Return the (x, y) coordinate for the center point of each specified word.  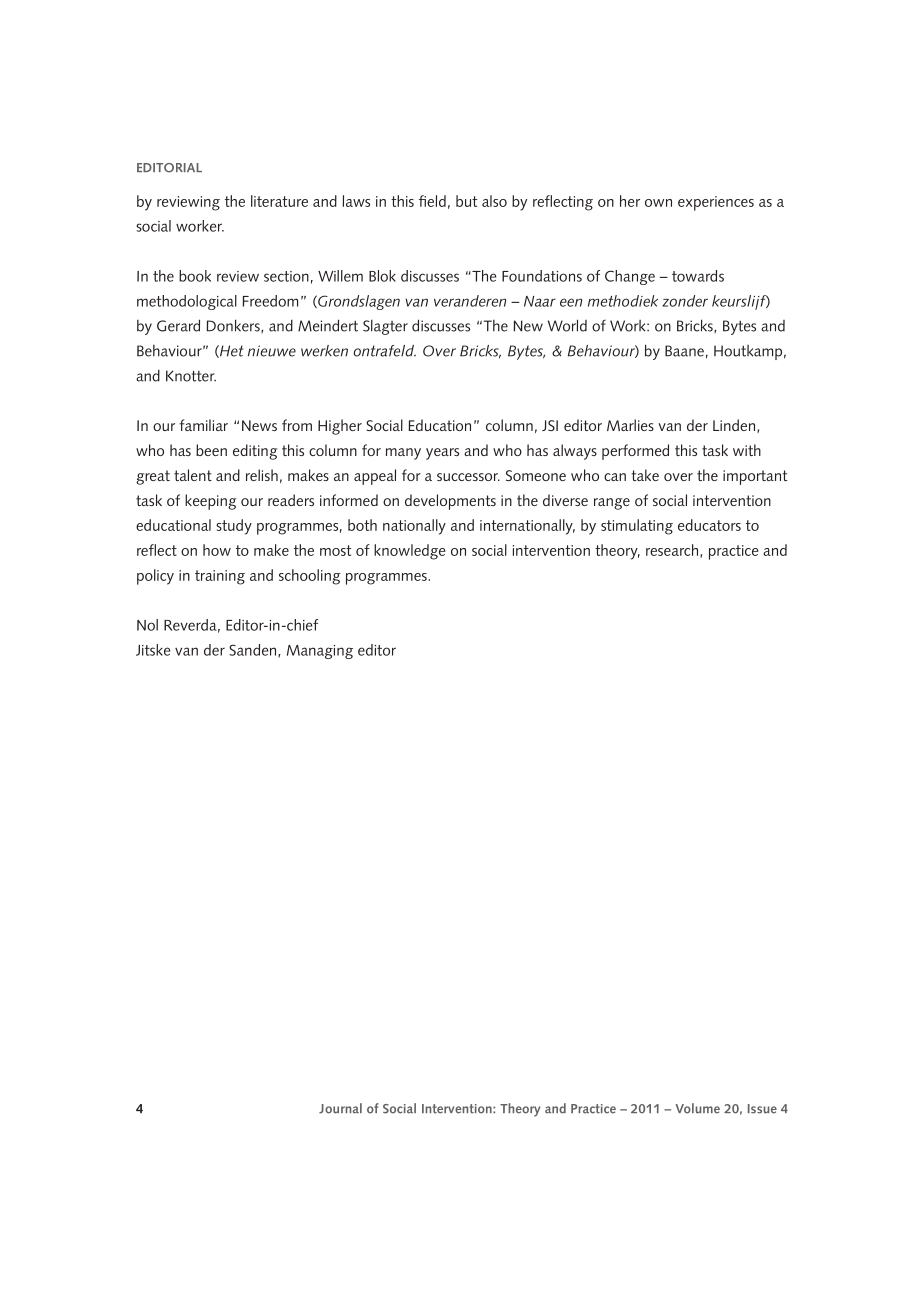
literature (279, 201)
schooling (310, 577)
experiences (716, 203)
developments (450, 502)
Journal (340, 1108)
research (672, 550)
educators (709, 525)
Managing (320, 652)
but (466, 201)
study (234, 527)
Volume (698, 1108)
